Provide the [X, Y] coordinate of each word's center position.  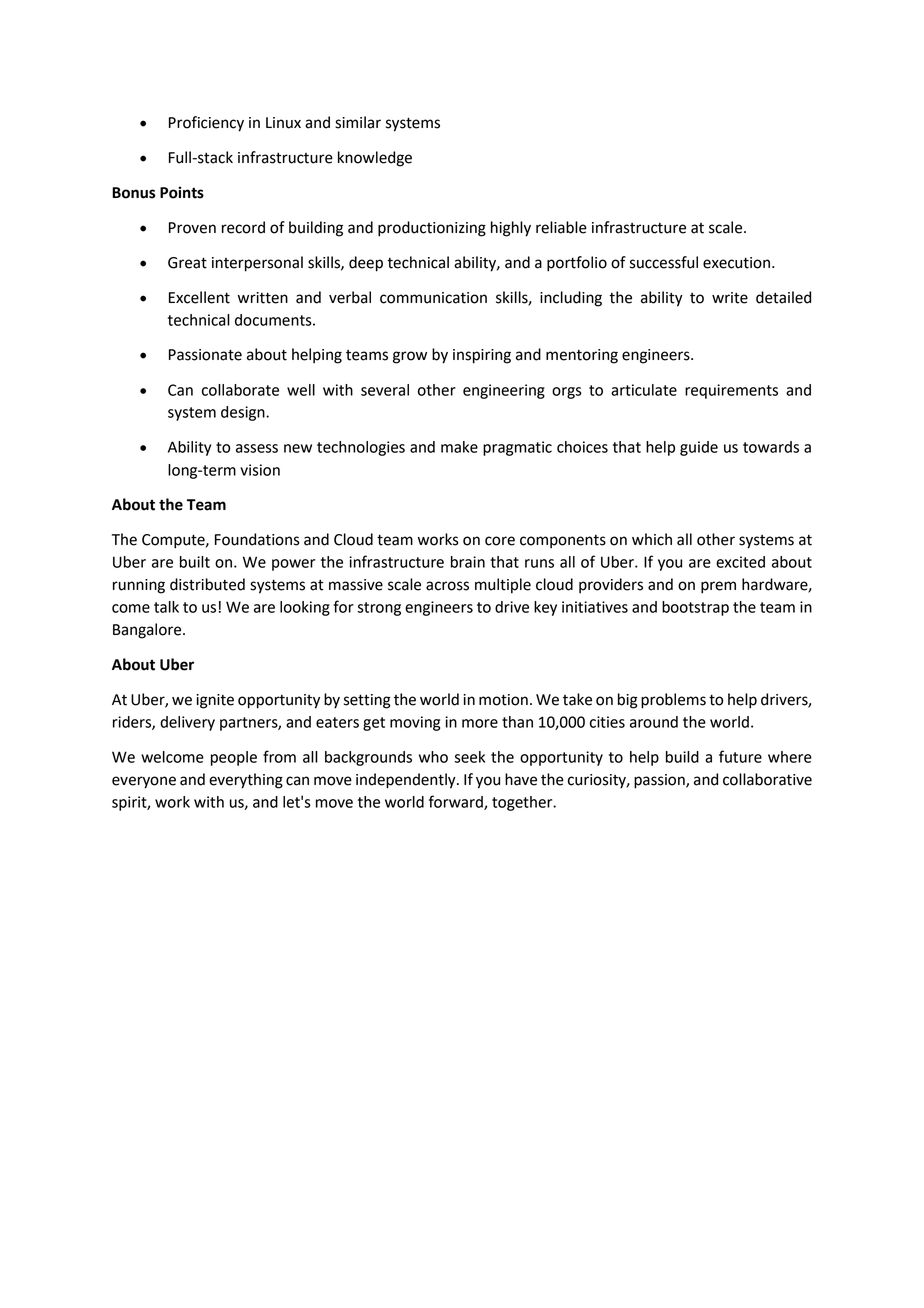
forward [457, 802]
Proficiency [206, 124]
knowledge [375, 159]
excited [740, 562]
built [195, 562]
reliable [561, 227]
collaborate [240, 390]
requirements [731, 391]
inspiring [482, 356]
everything [246, 781]
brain [468, 562]
